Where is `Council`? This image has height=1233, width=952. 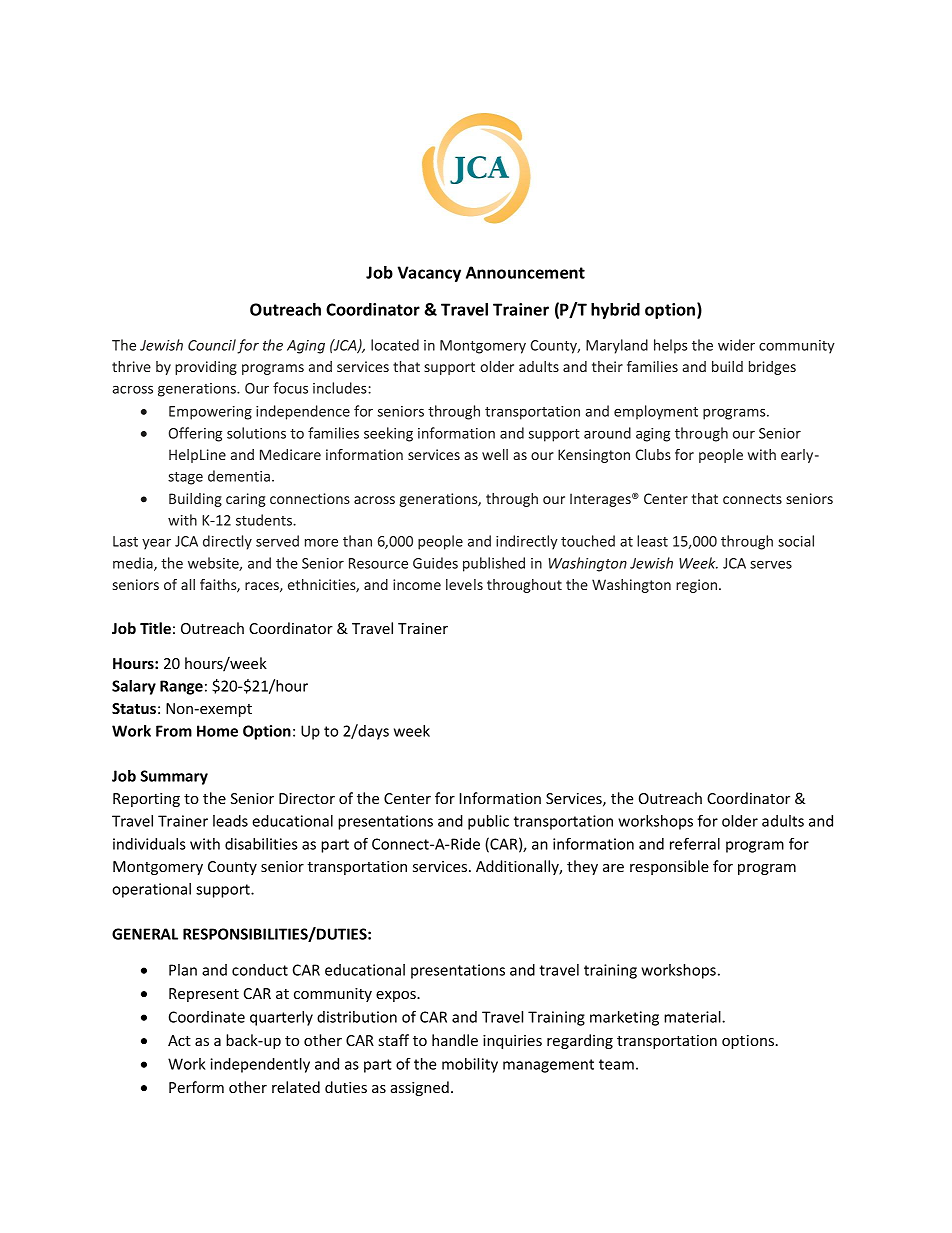
Council is located at coordinates (212, 345).
